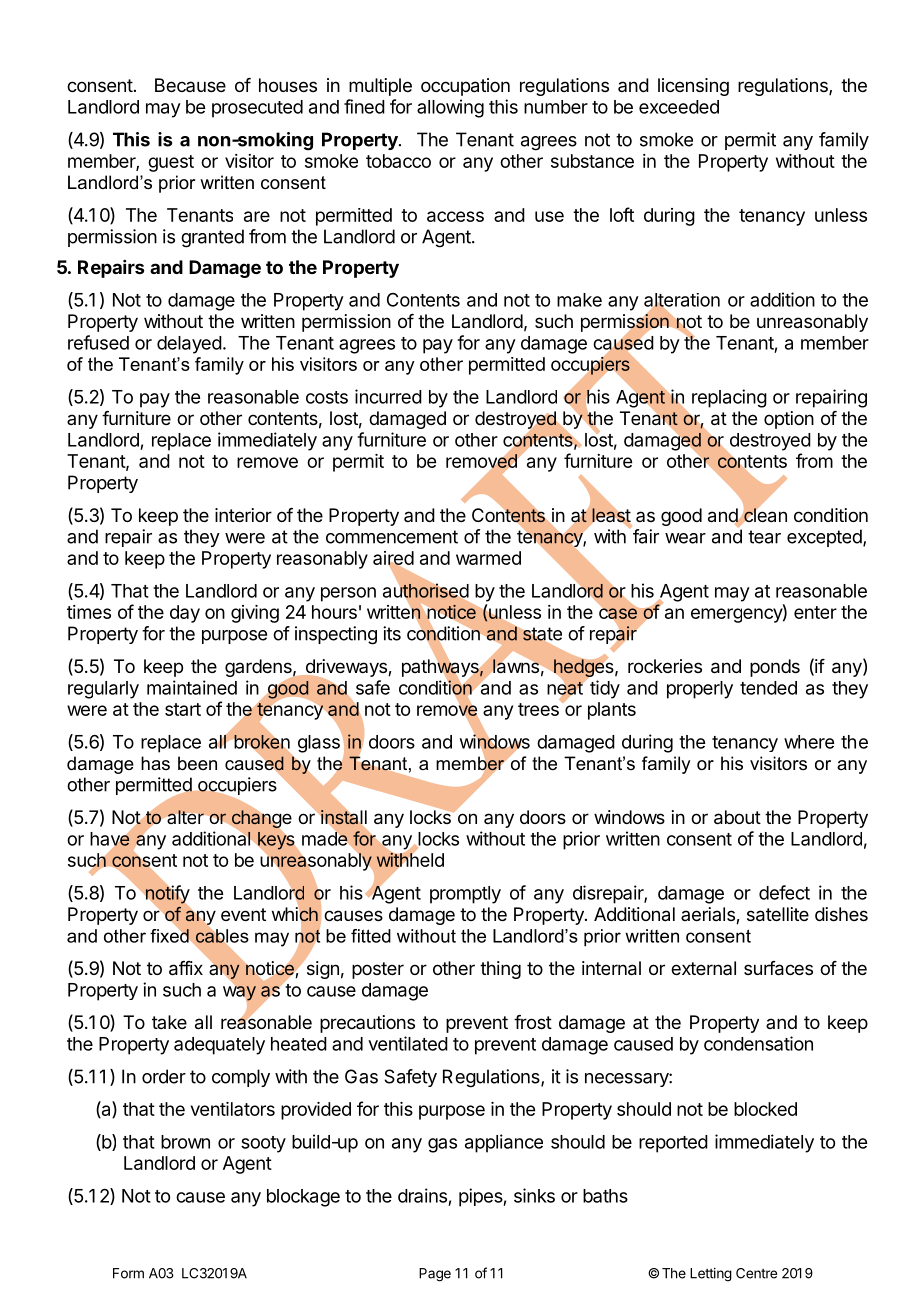 The height and width of the page is (1308, 924). I want to click on Page, so click(435, 1275).
